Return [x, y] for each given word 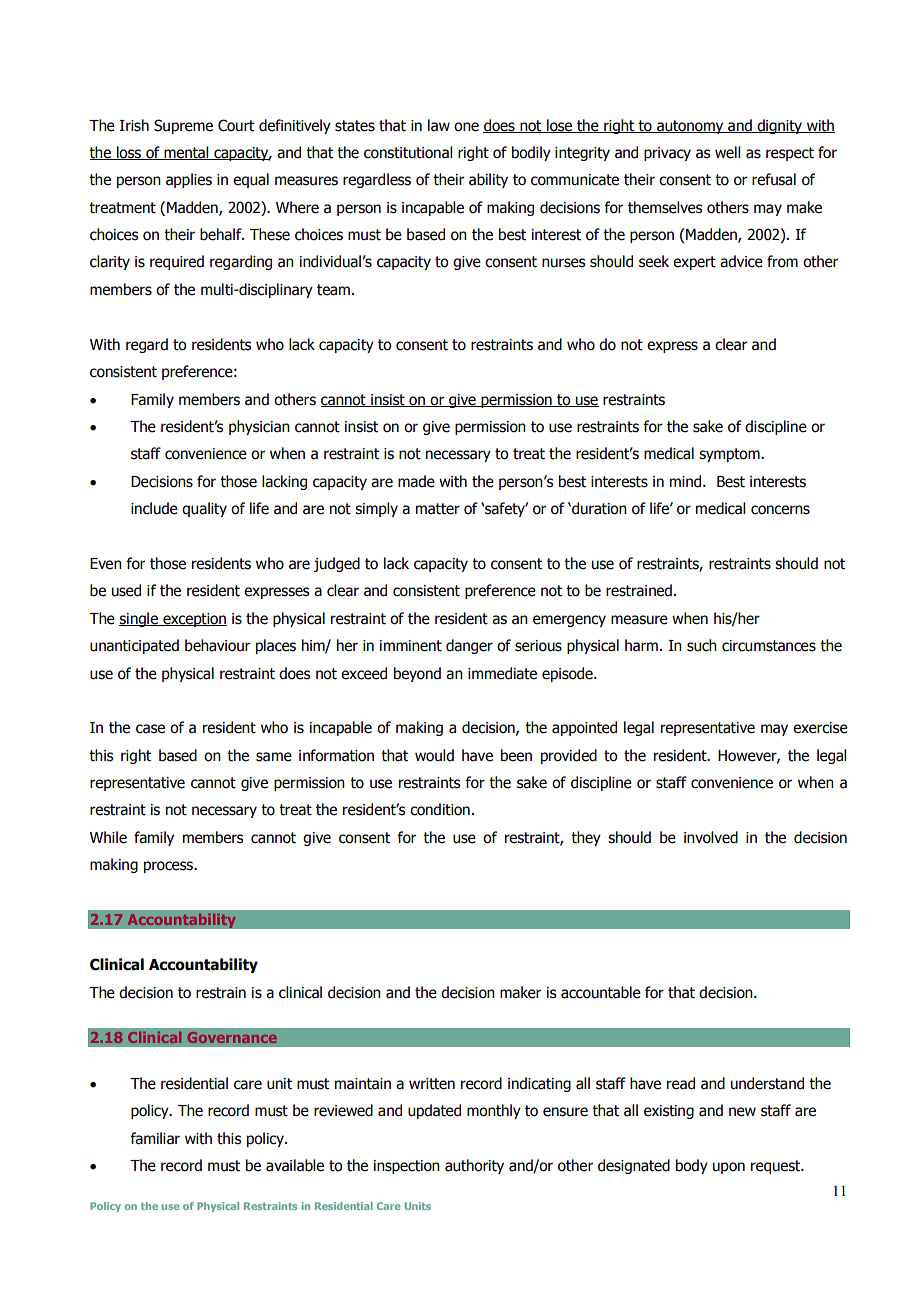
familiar [155, 1138]
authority [474, 1166]
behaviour [217, 645]
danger [469, 646]
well [727, 152]
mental [186, 153]
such [702, 645]
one [466, 127]
